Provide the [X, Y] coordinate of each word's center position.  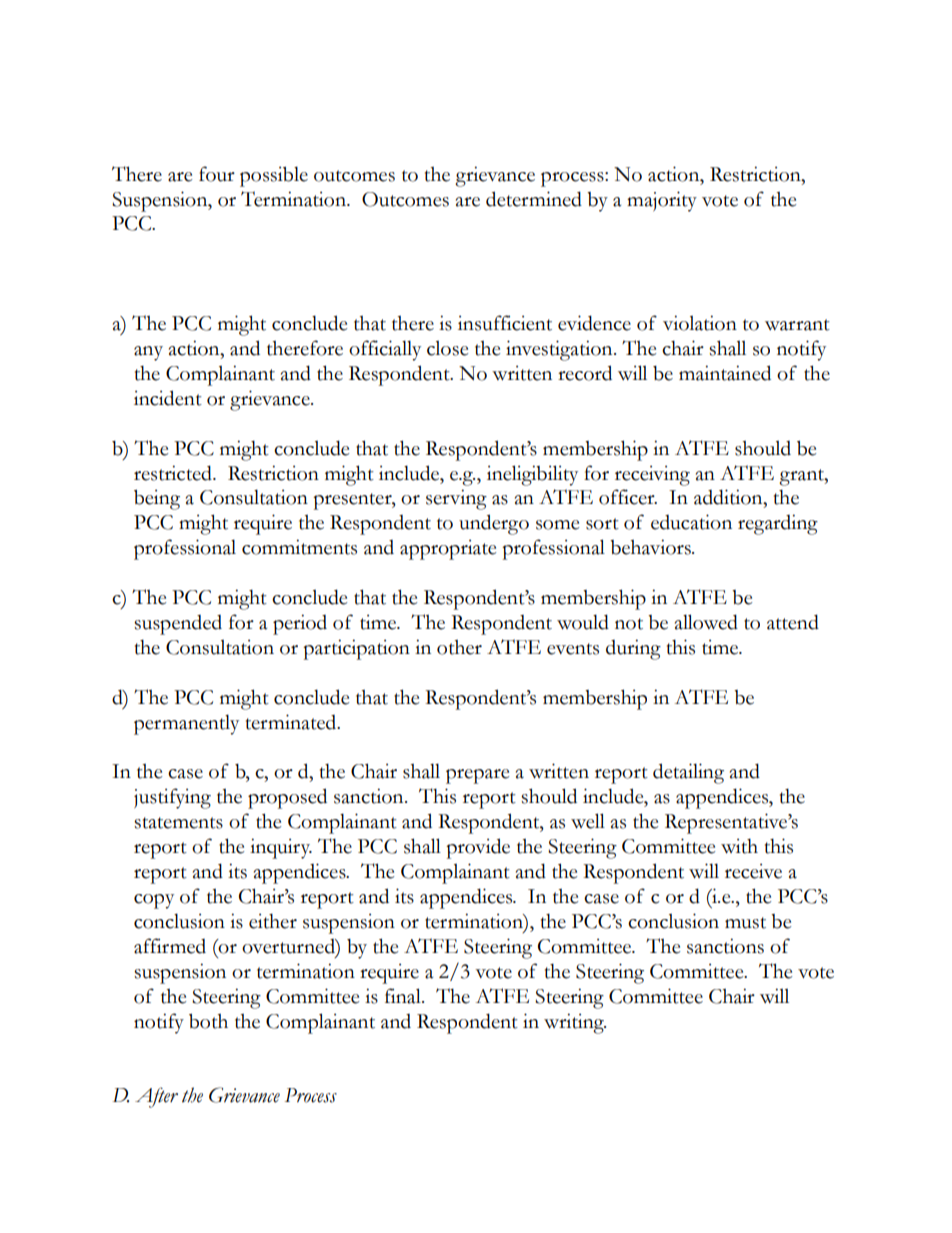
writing [575, 1023]
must [745, 923]
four [217, 174]
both [208, 1021]
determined [534, 199]
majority [662, 201]
